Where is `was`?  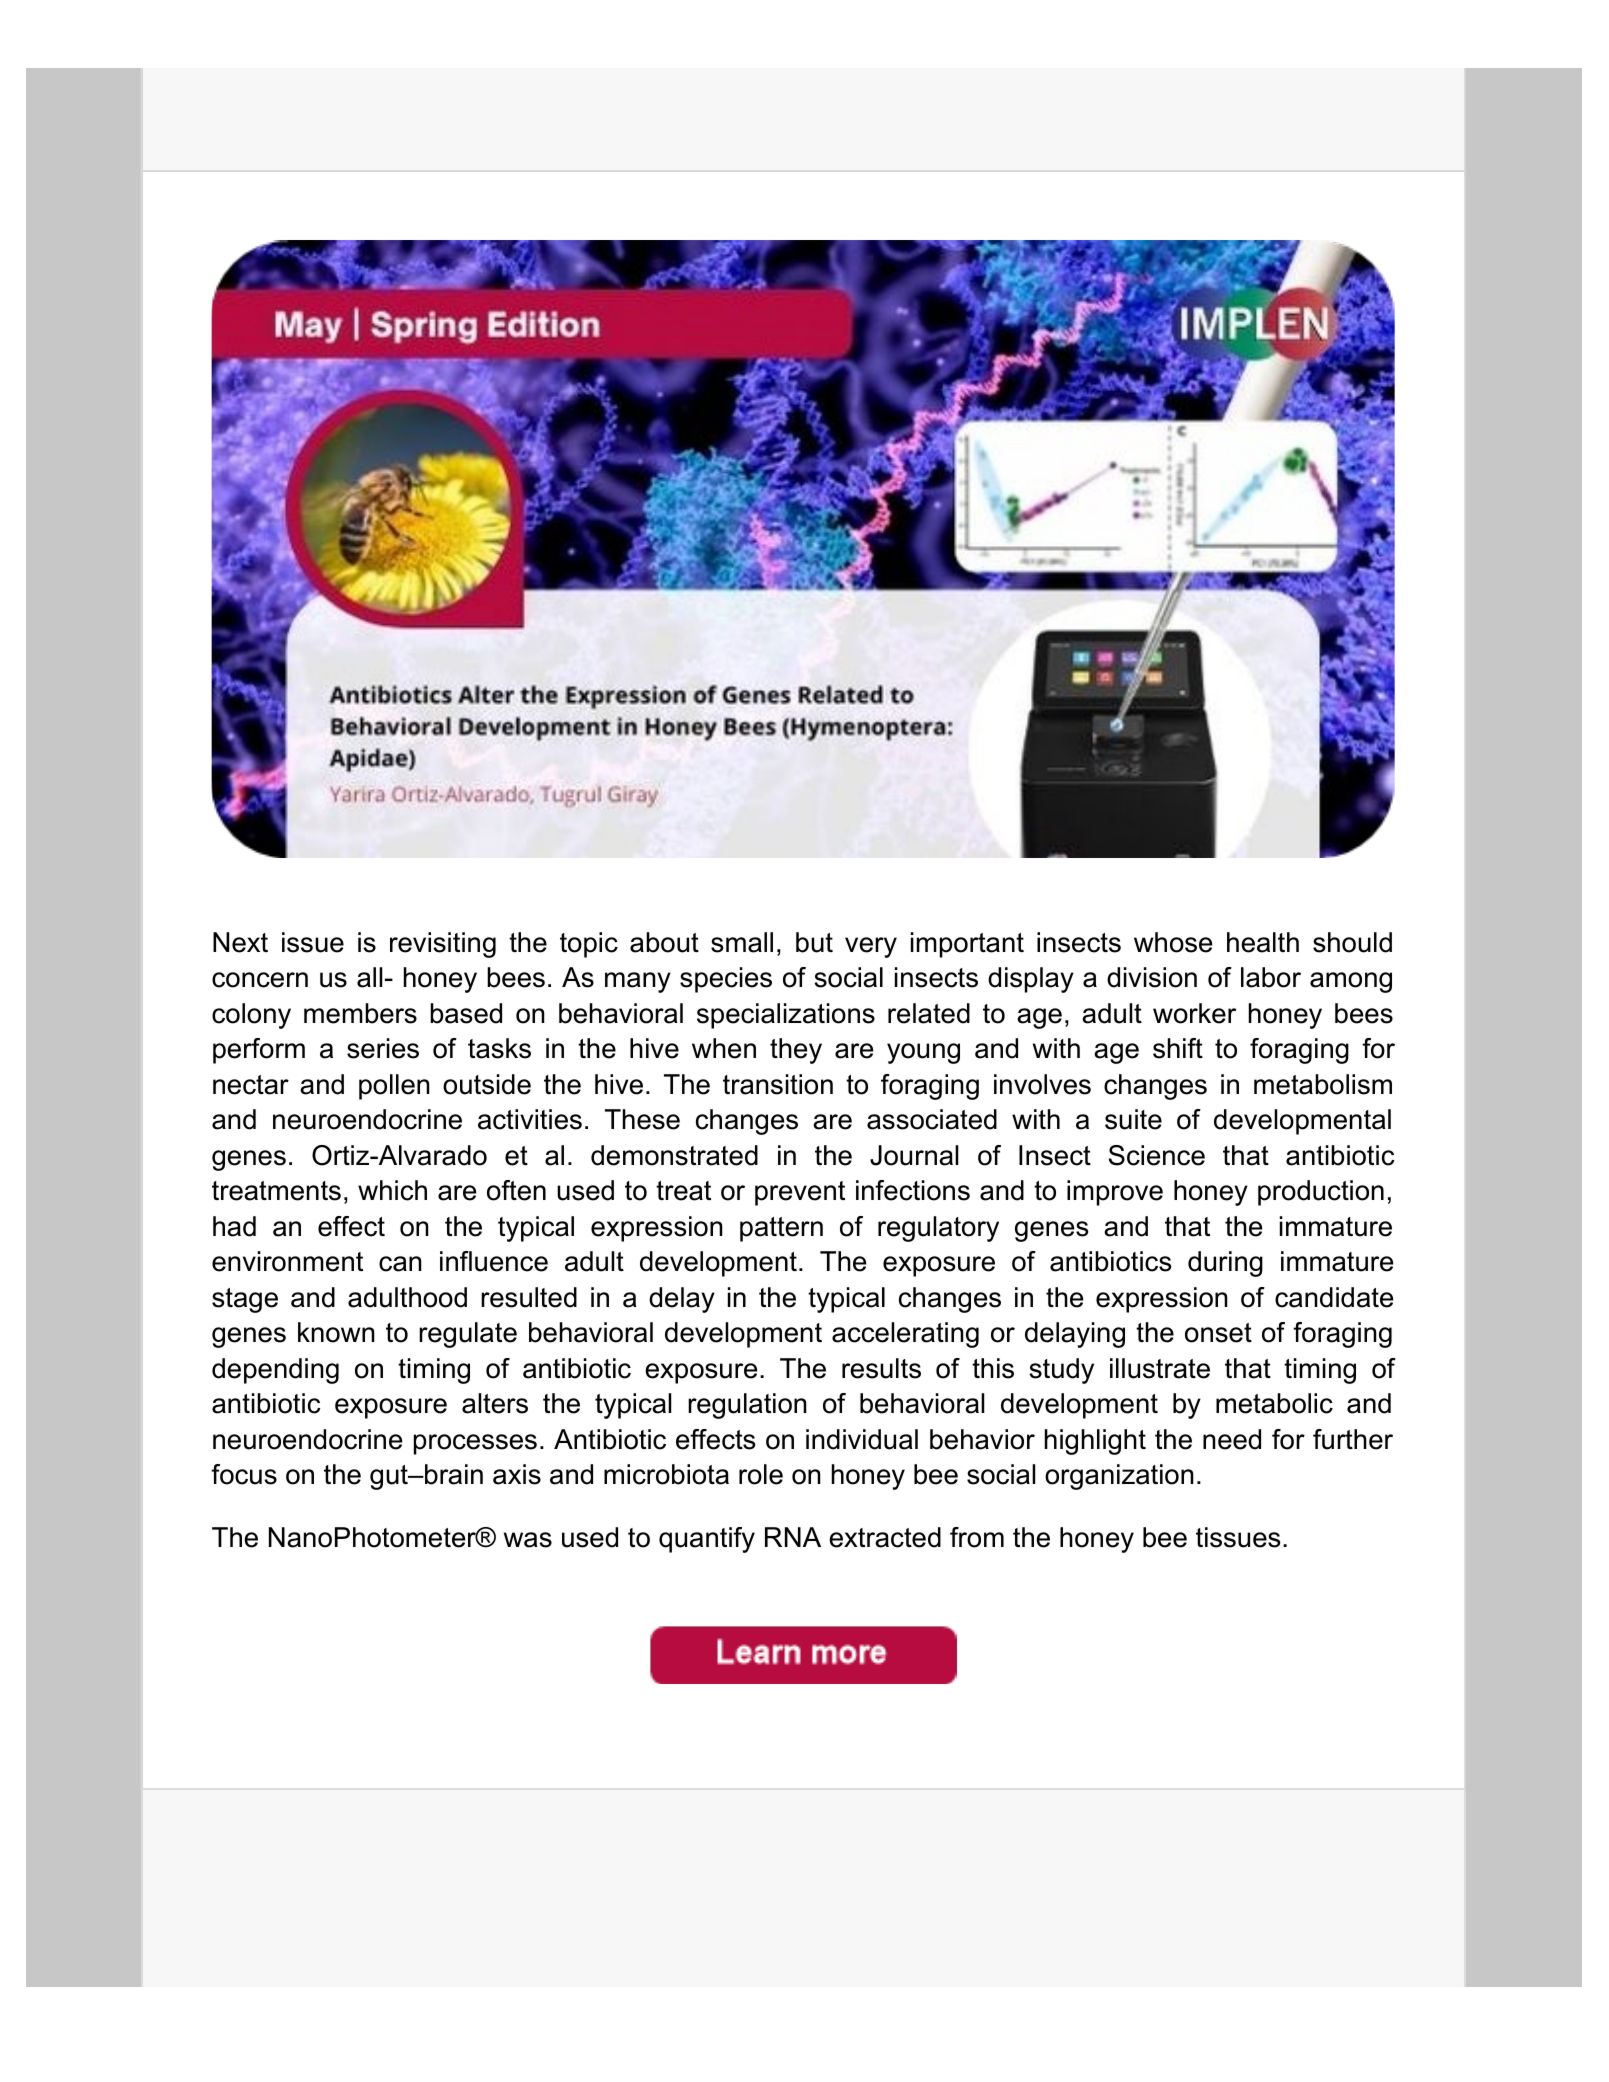
was is located at coordinates (528, 1540).
